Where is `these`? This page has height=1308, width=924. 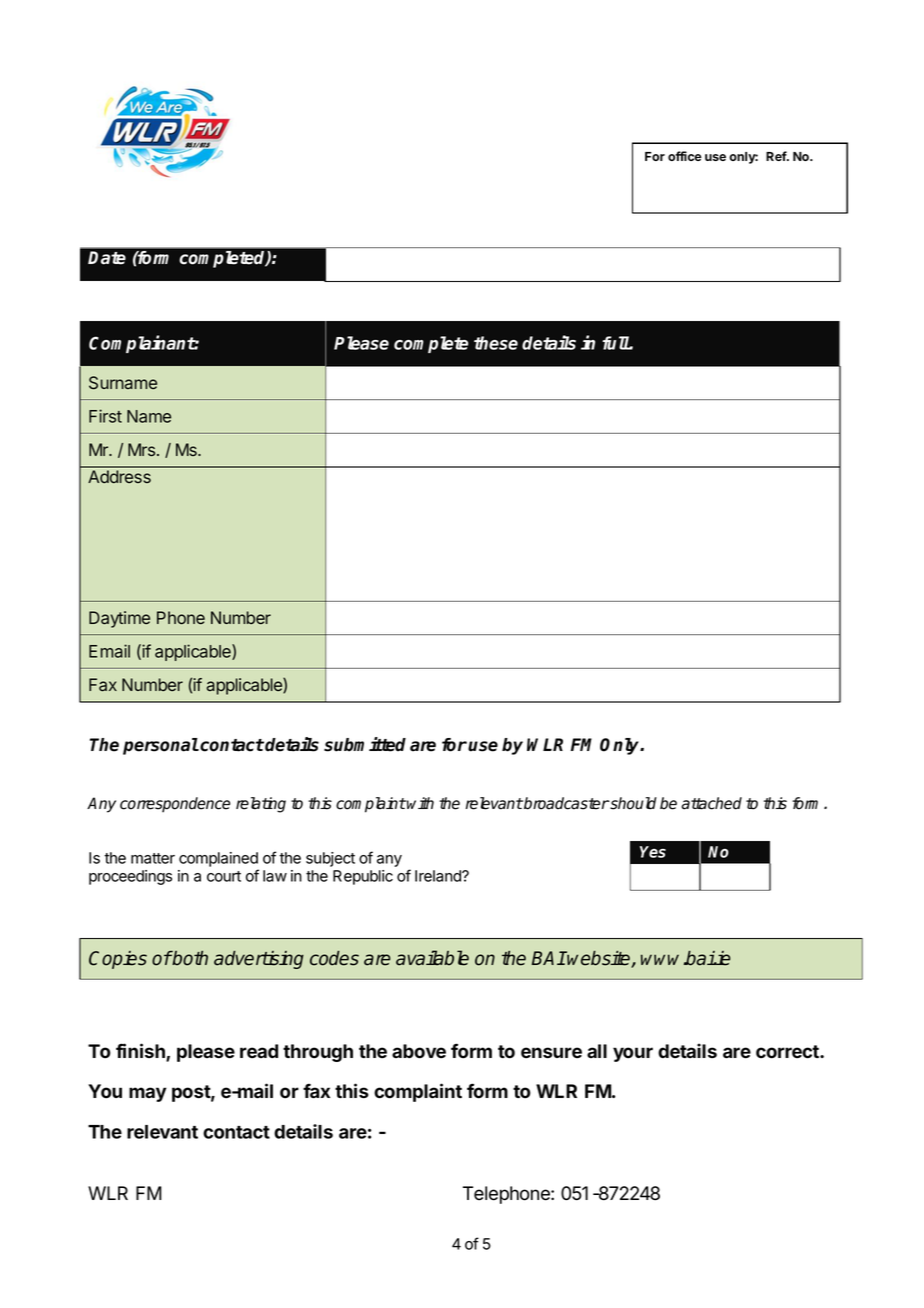
these is located at coordinates (496, 343).
